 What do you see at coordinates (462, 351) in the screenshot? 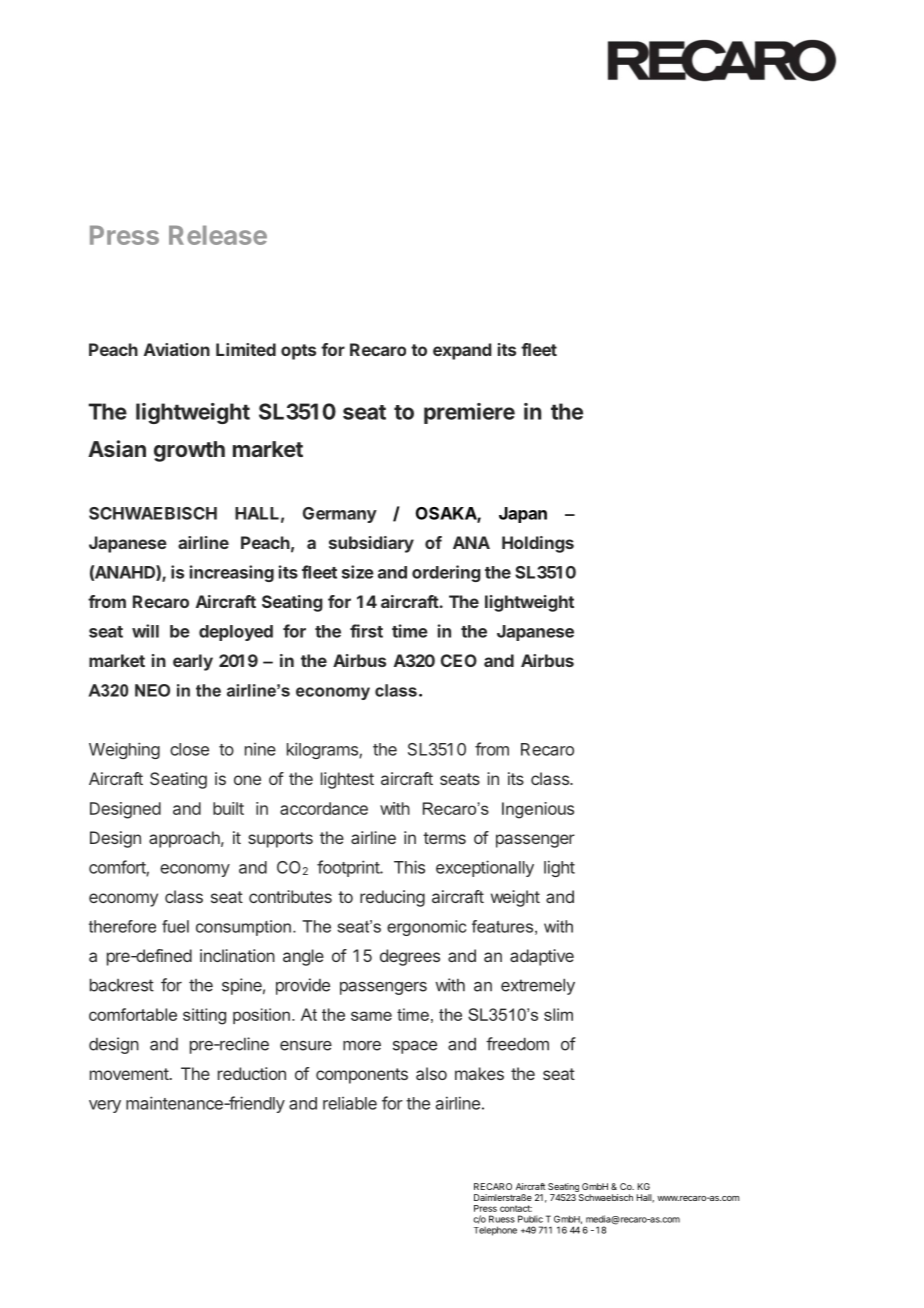
I see `expand` at bounding box center [462, 351].
